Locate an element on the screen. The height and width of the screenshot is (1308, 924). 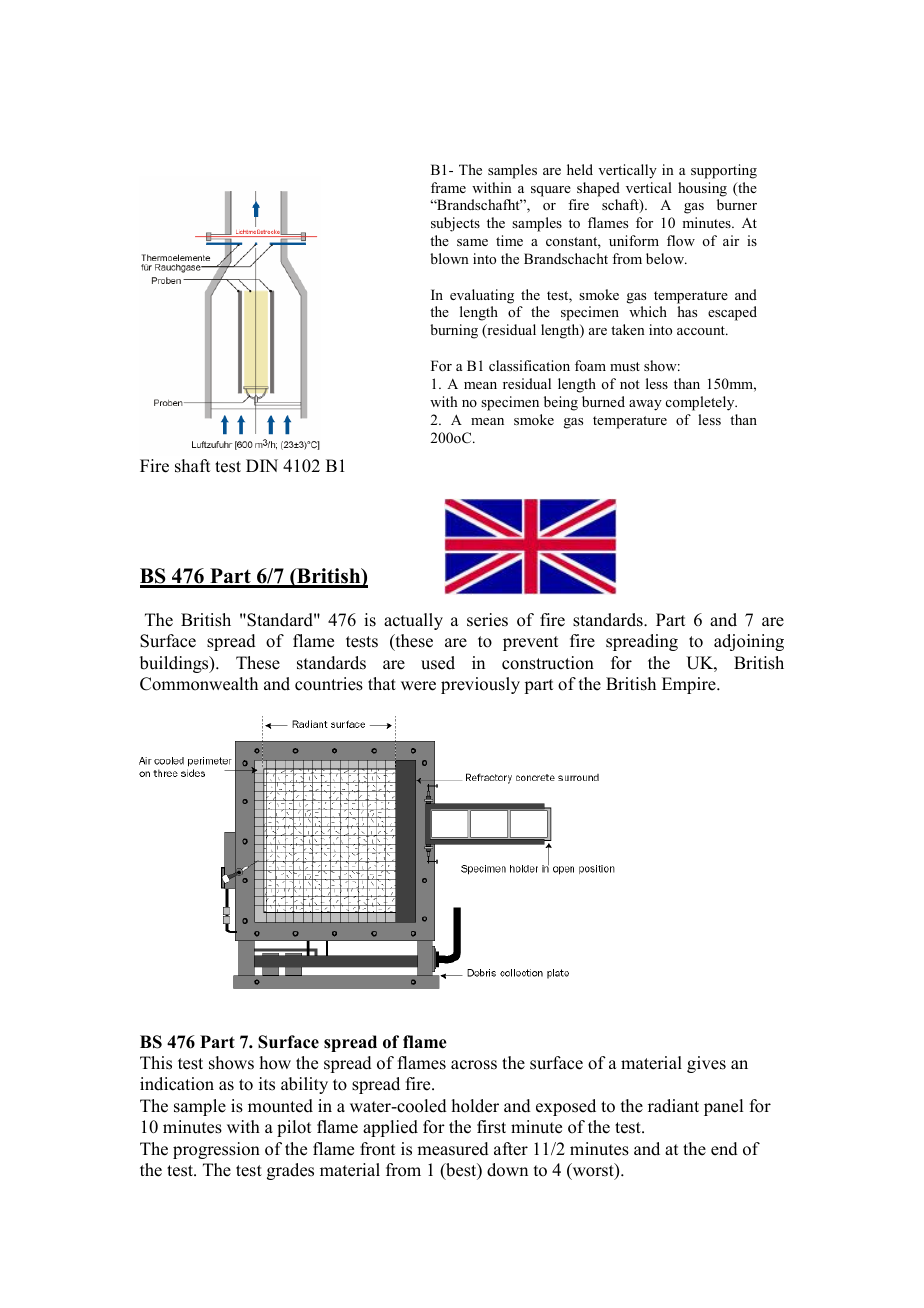
away is located at coordinates (645, 405).
